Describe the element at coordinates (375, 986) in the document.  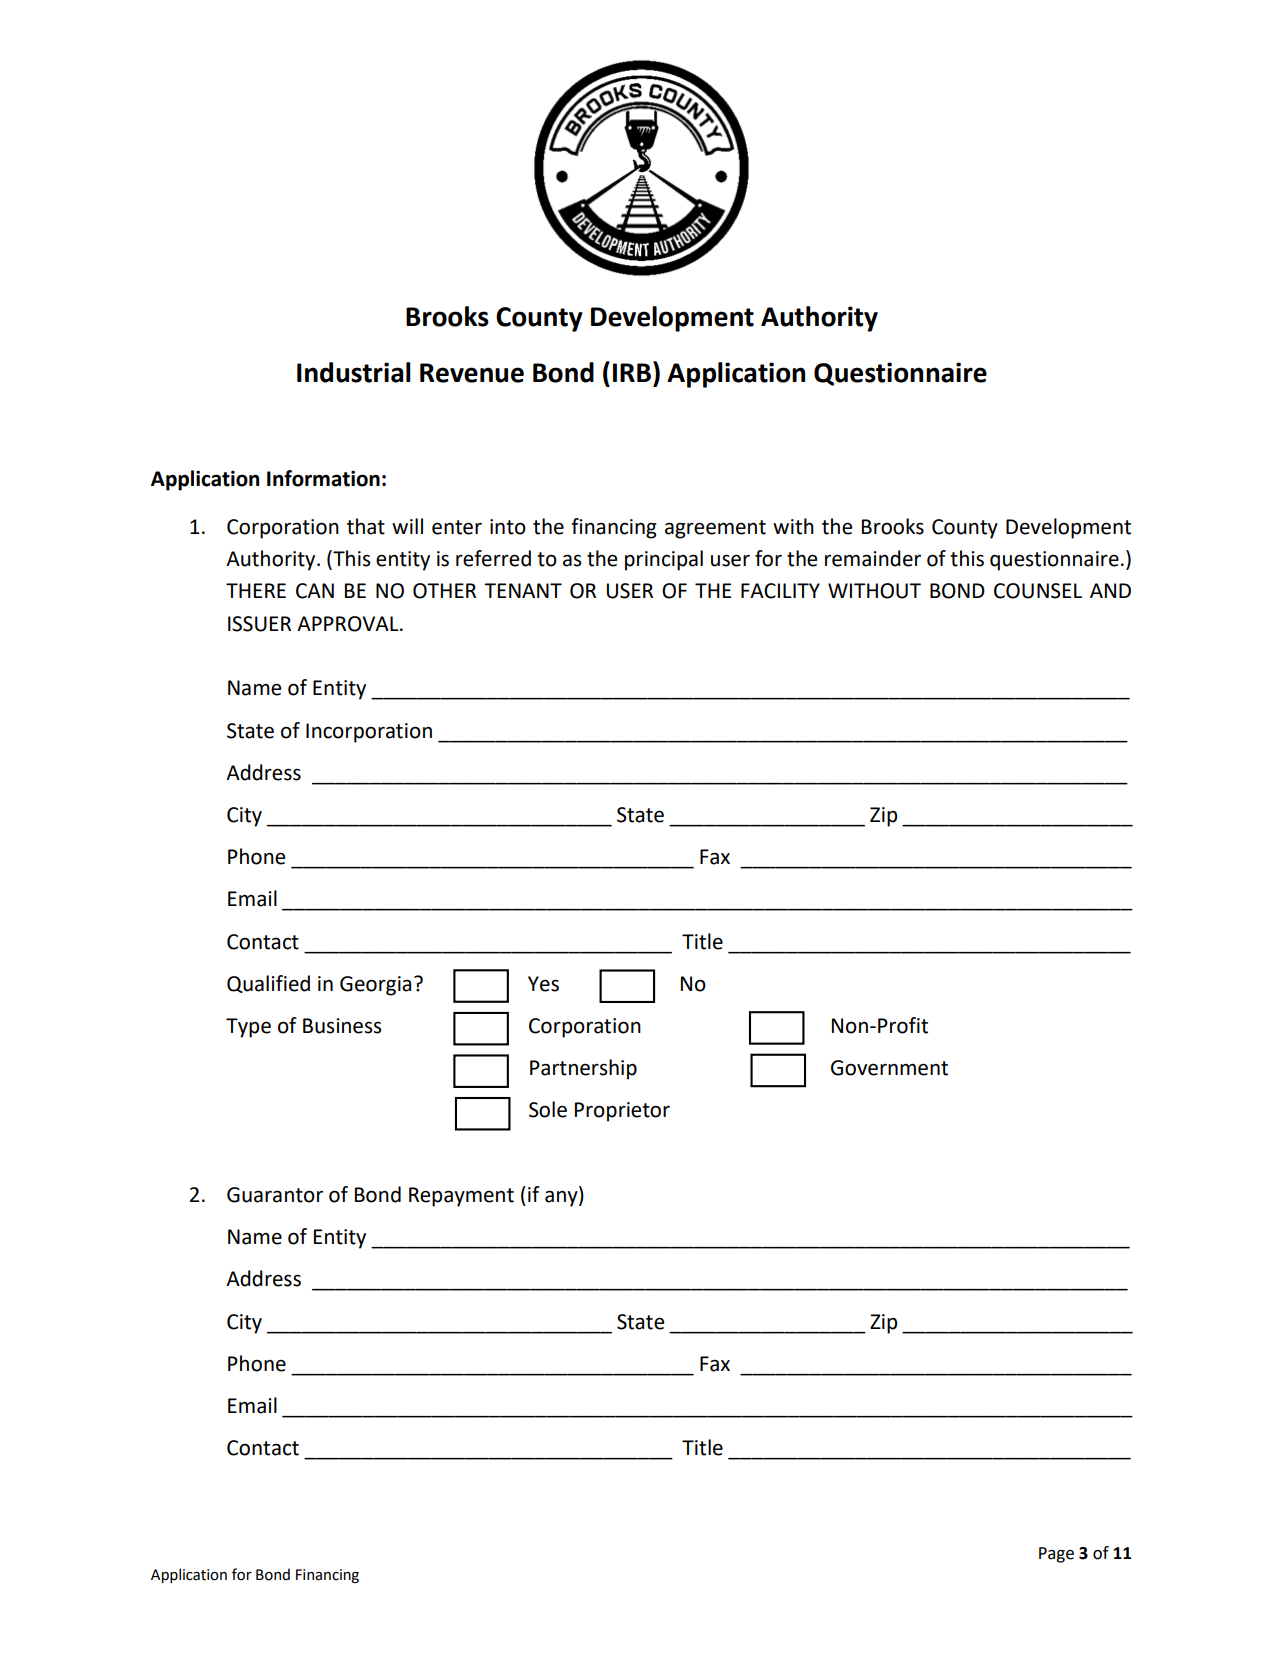
I see `Georgia` at that location.
